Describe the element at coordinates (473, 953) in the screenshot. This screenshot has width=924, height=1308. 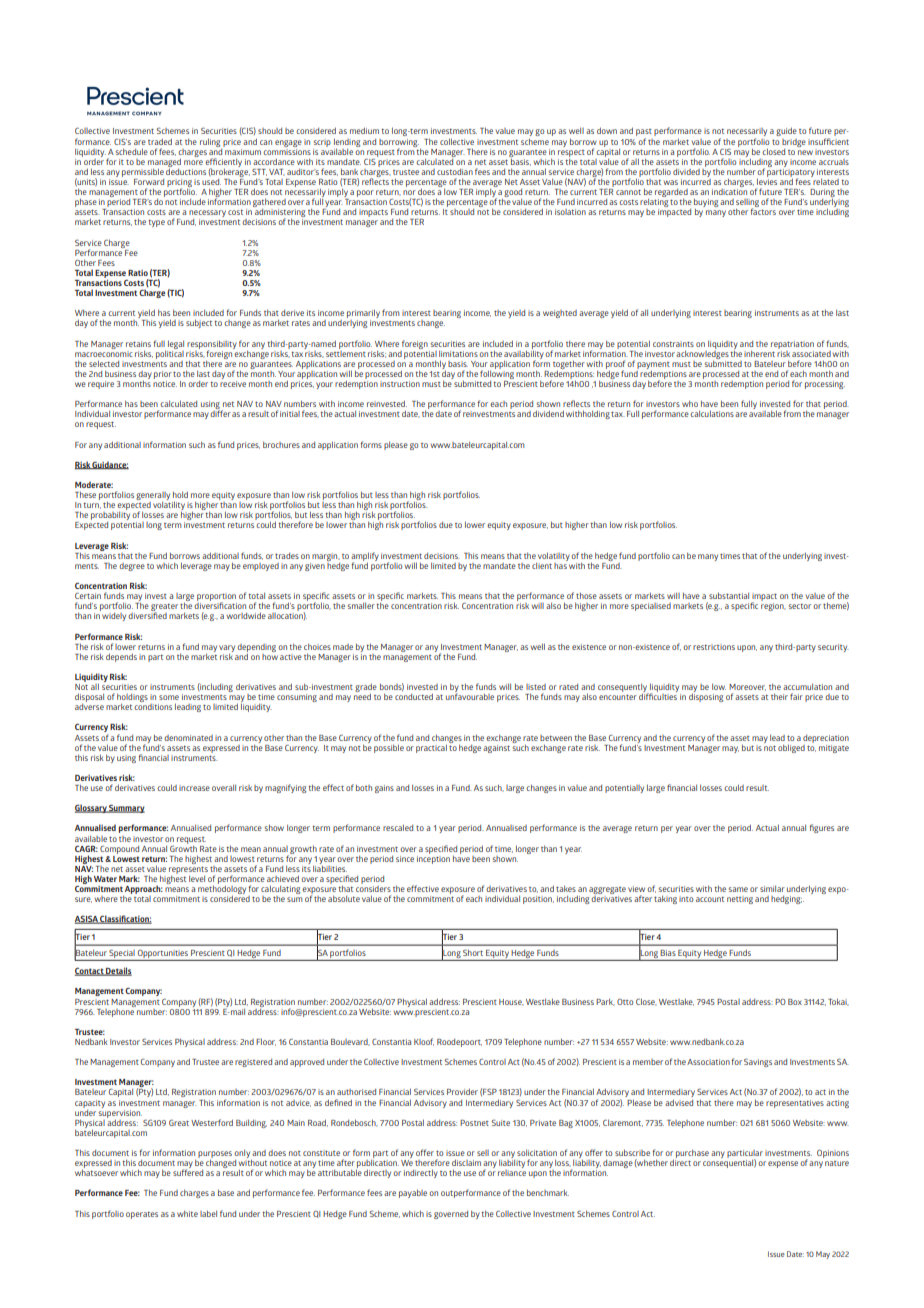
I see `Short` at that location.
